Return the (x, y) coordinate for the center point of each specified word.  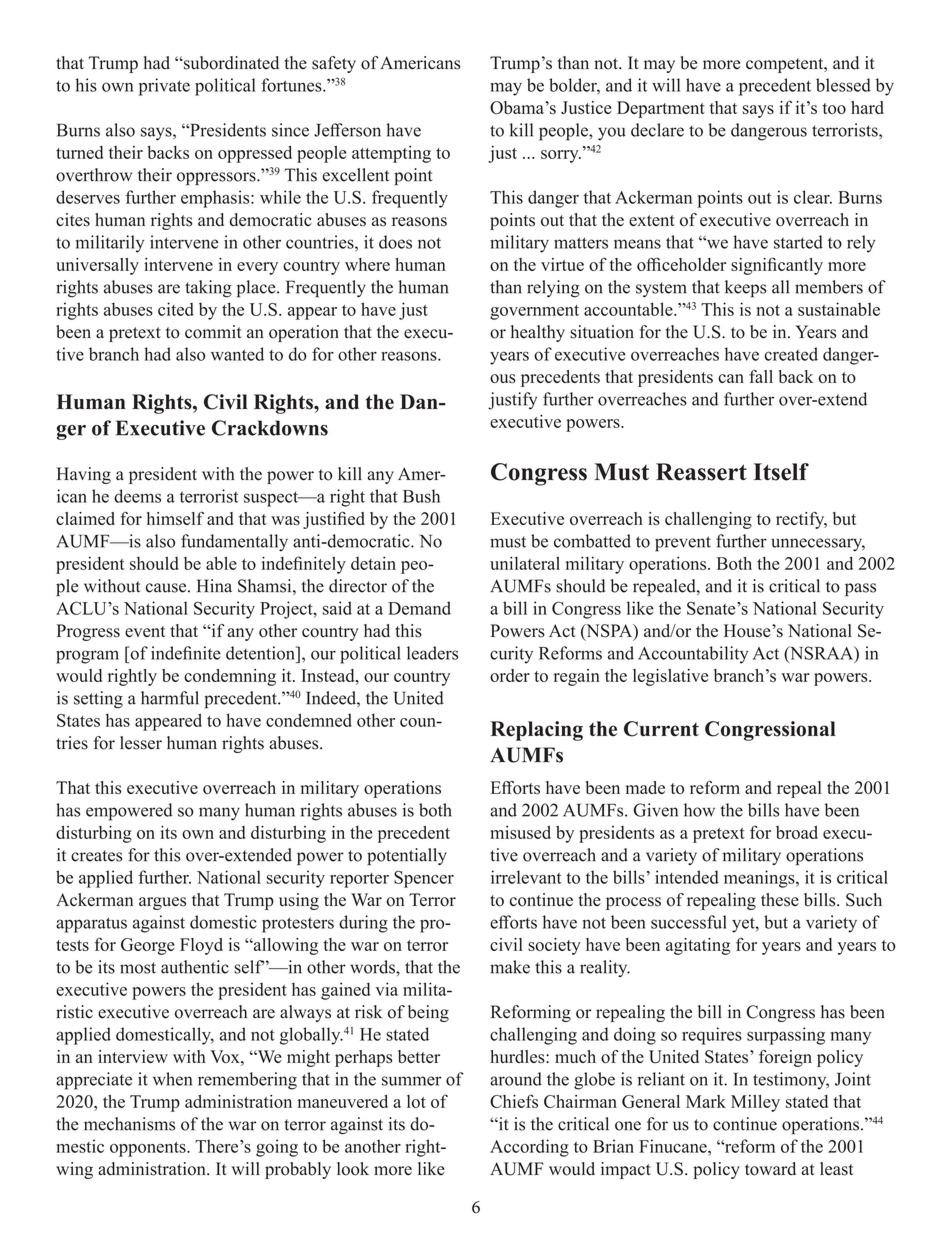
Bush (421, 496)
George (148, 946)
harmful (170, 698)
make (510, 967)
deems (137, 496)
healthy (538, 333)
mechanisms (129, 1124)
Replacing (537, 731)
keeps (745, 289)
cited (176, 309)
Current (661, 729)
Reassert (701, 472)
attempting (391, 154)
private (164, 87)
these (780, 900)
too (834, 108)
